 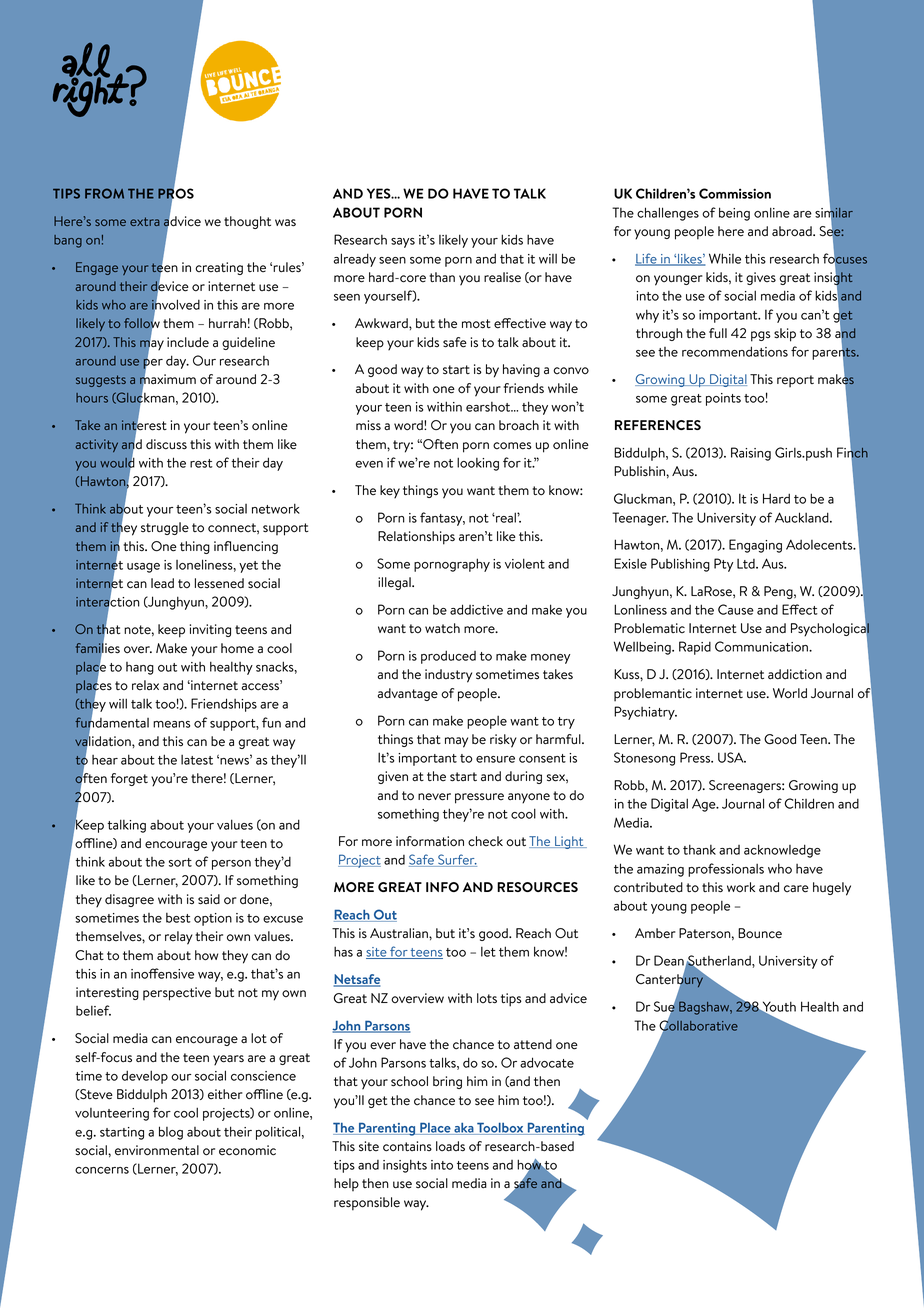 I want to click on abroad, so click(x=793, y=231).
